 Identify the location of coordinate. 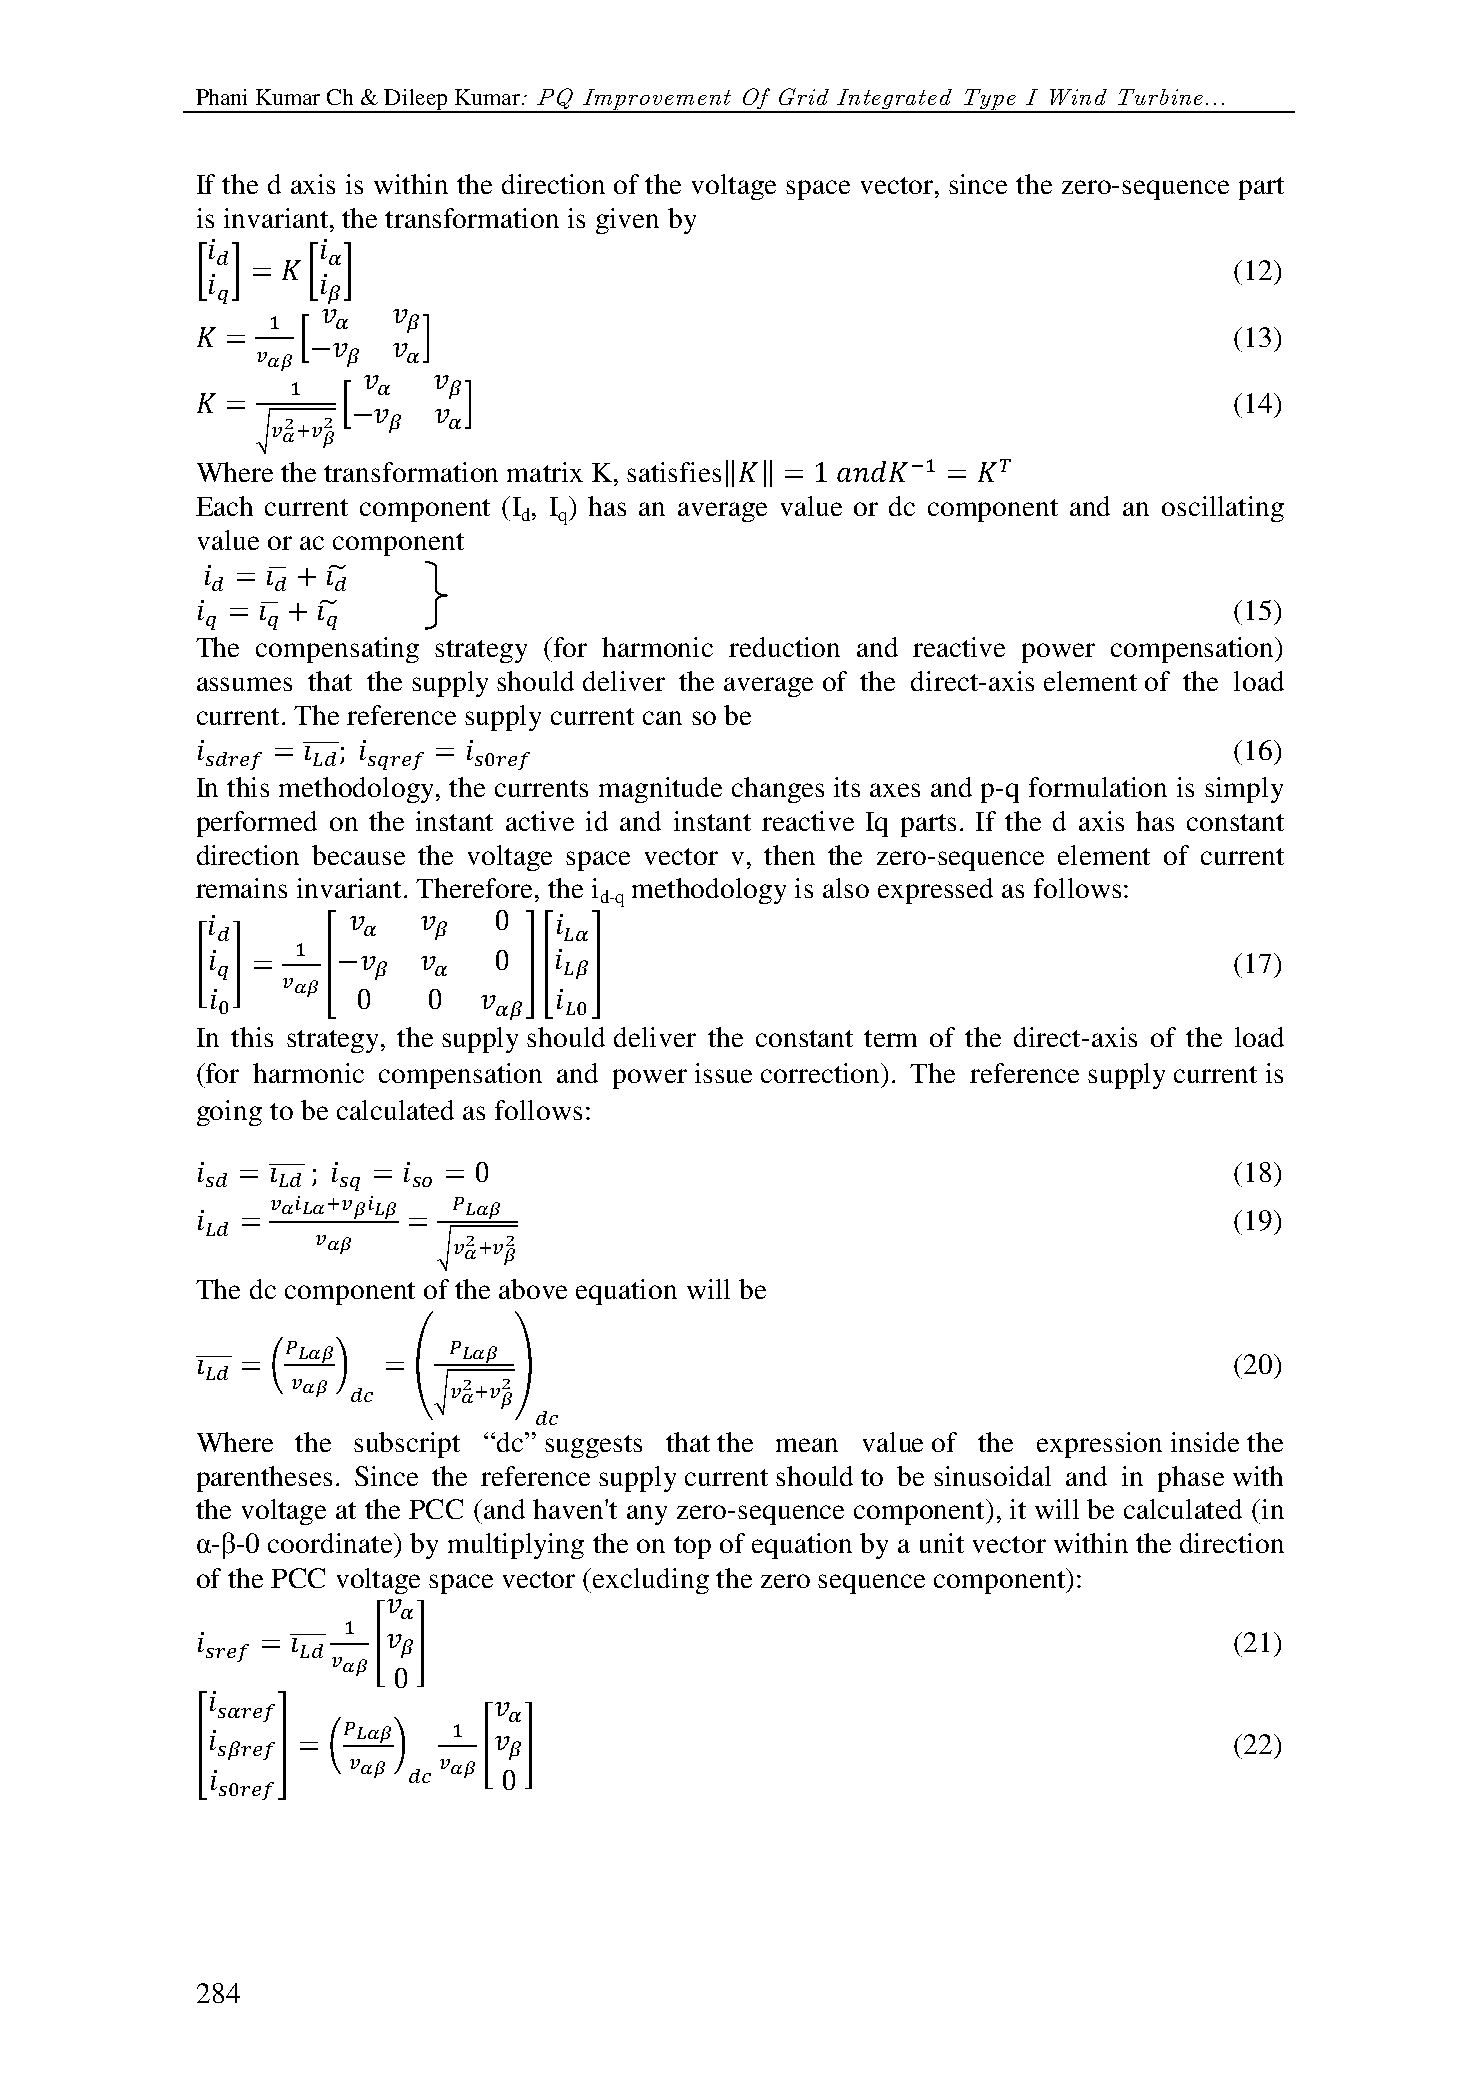
(331, 1543).
